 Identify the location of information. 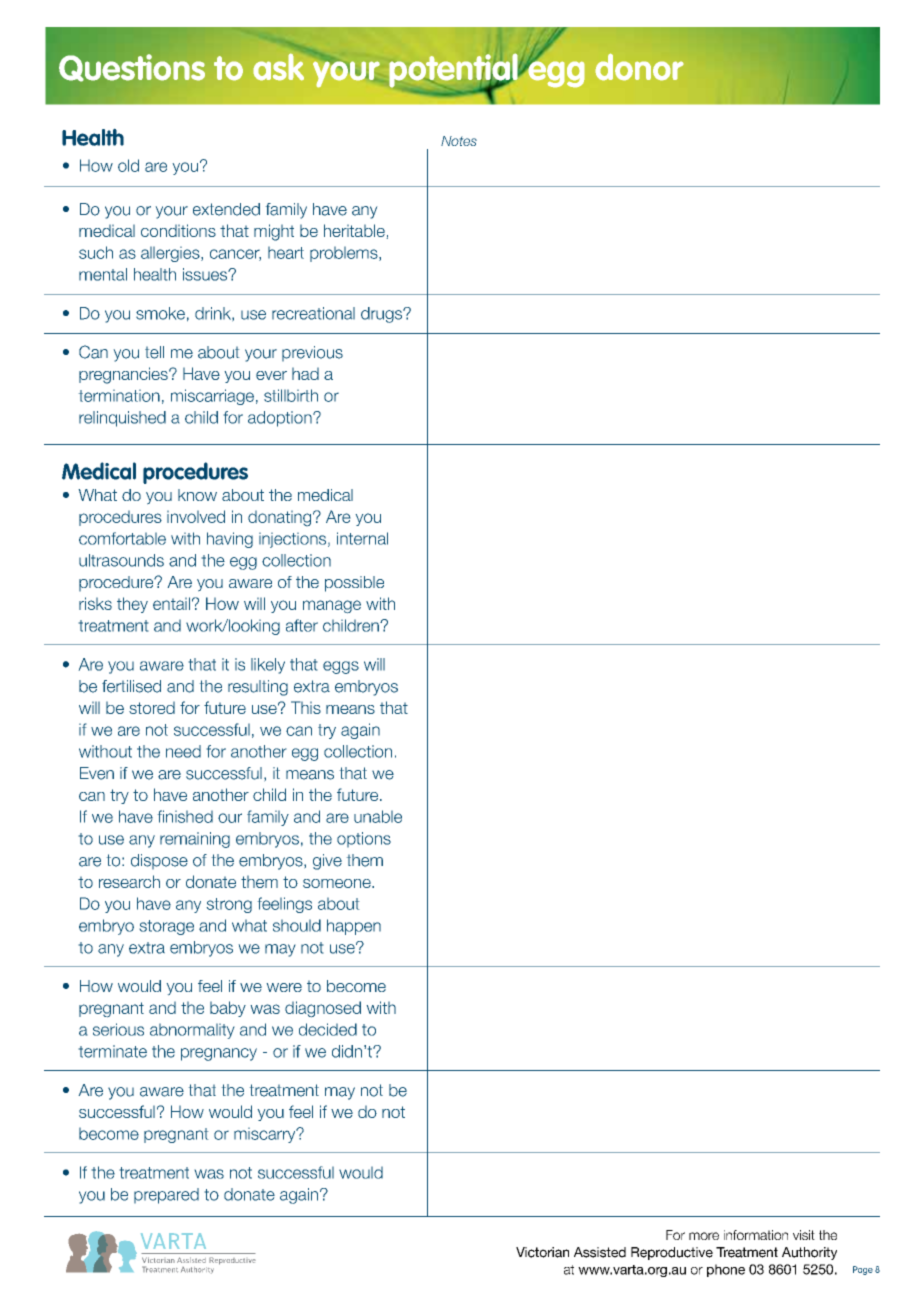
(756, 1235).
